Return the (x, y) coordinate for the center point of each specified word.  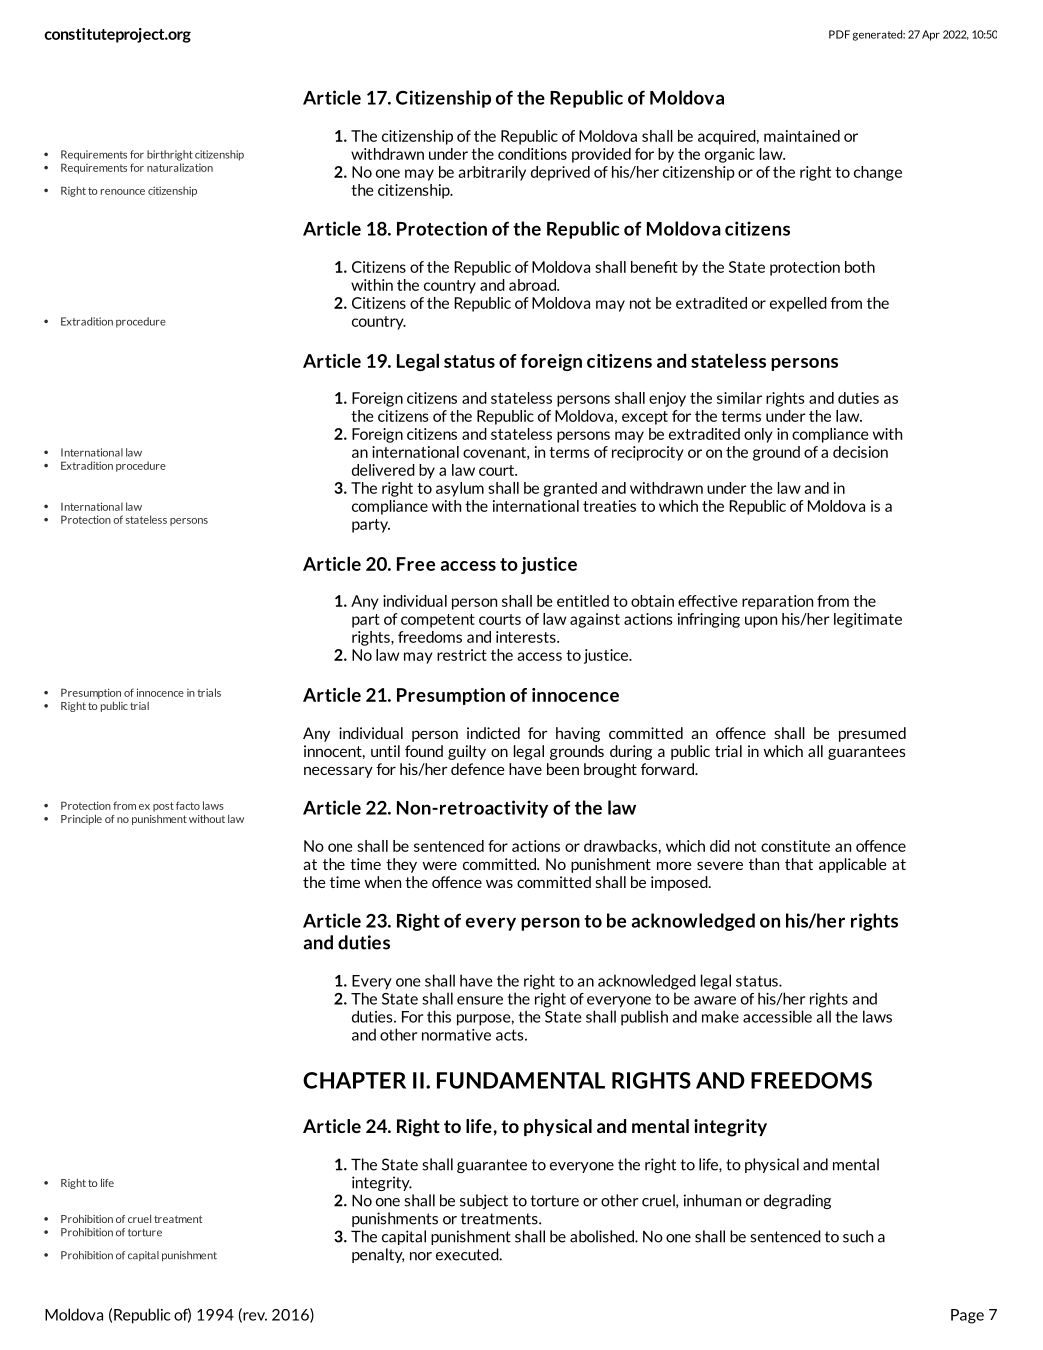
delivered (383, 470)
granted (570, 489)
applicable (853, 865)
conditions (532, 154)
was (499, 883)
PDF (839, 34)
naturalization (180, 167)
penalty (378, 1255)
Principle (81, 819)
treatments (500, 1219)
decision (860, 452)
